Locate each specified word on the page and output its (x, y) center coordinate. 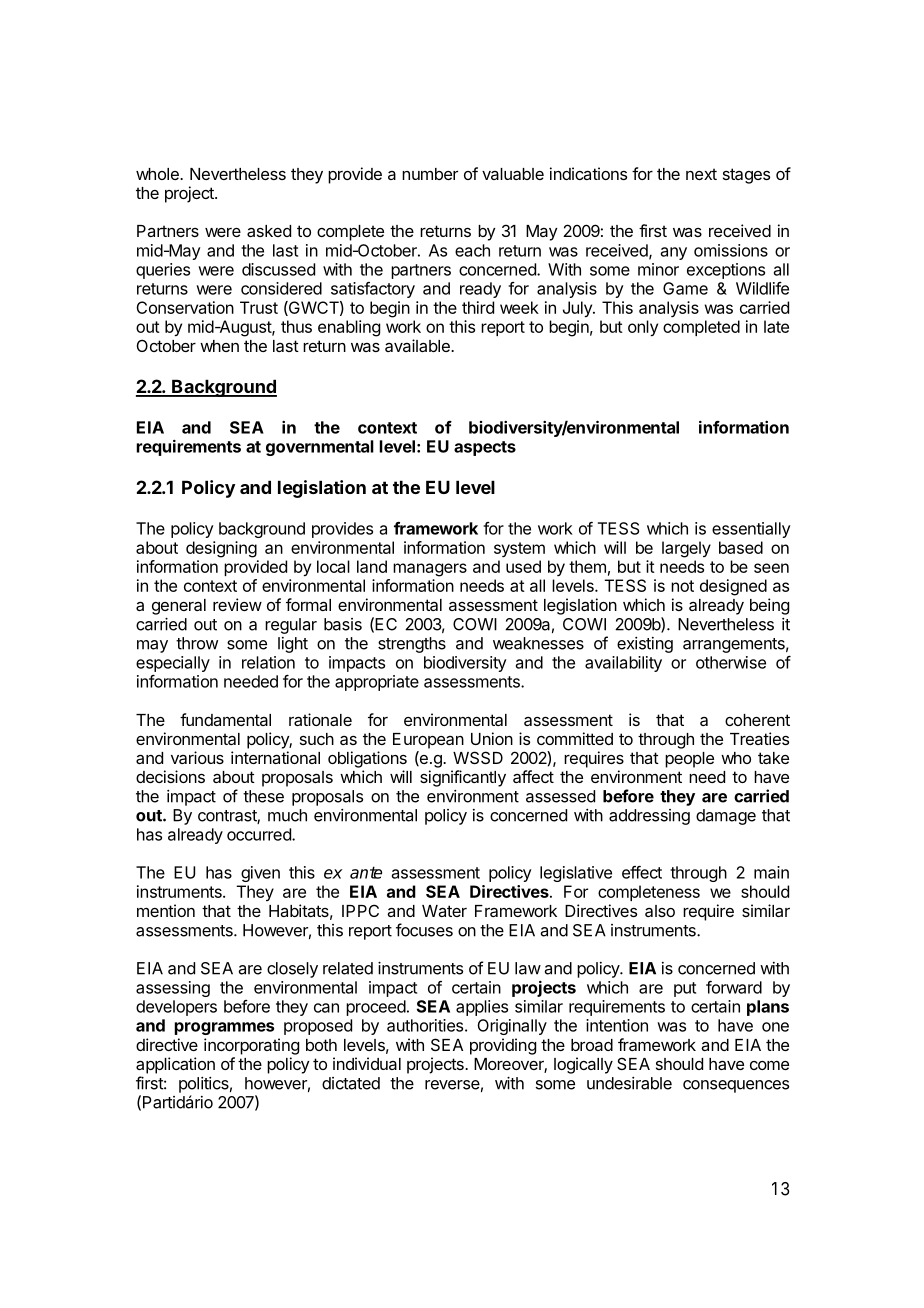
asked (269, 231)
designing (221, 549)
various (197, 757)
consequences (736, 1086)
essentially (751, 530)
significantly (463, 778)
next (701, 174)
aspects (485, 448)
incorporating (251, 1046)
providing (503, 1046)
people (689, 760)
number (430, 174)
